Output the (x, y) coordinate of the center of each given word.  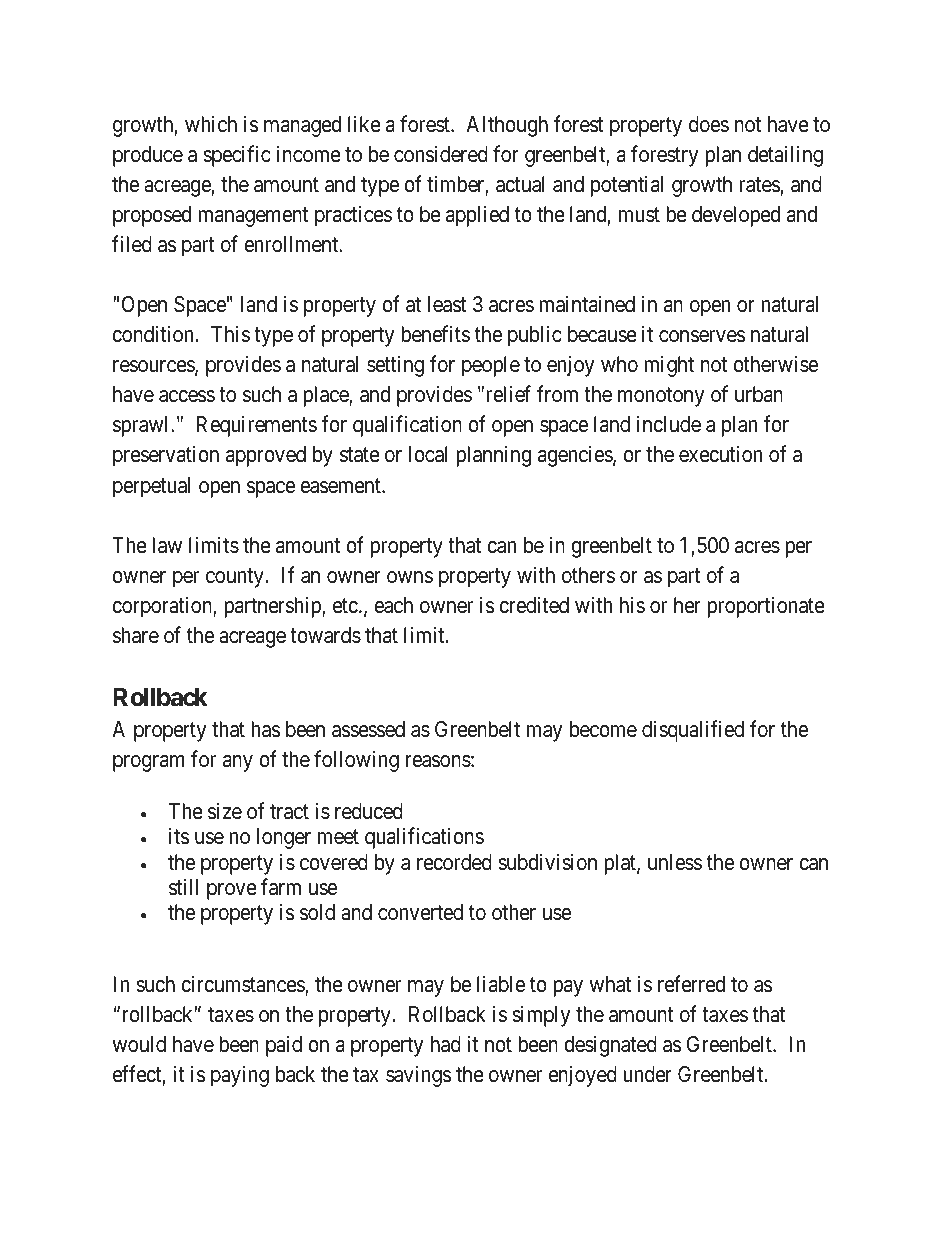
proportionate (766, 607)
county (235, 578)
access (187, 396)
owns (410, 577)
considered (441, 154)
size (225, 811)
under (647, 1074)
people (491, 366)
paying (240, 1076)
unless (675, 862)
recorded (454, 862)
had (446, 1044)
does (709, 124)
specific (237, 156)
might (669, 366)
